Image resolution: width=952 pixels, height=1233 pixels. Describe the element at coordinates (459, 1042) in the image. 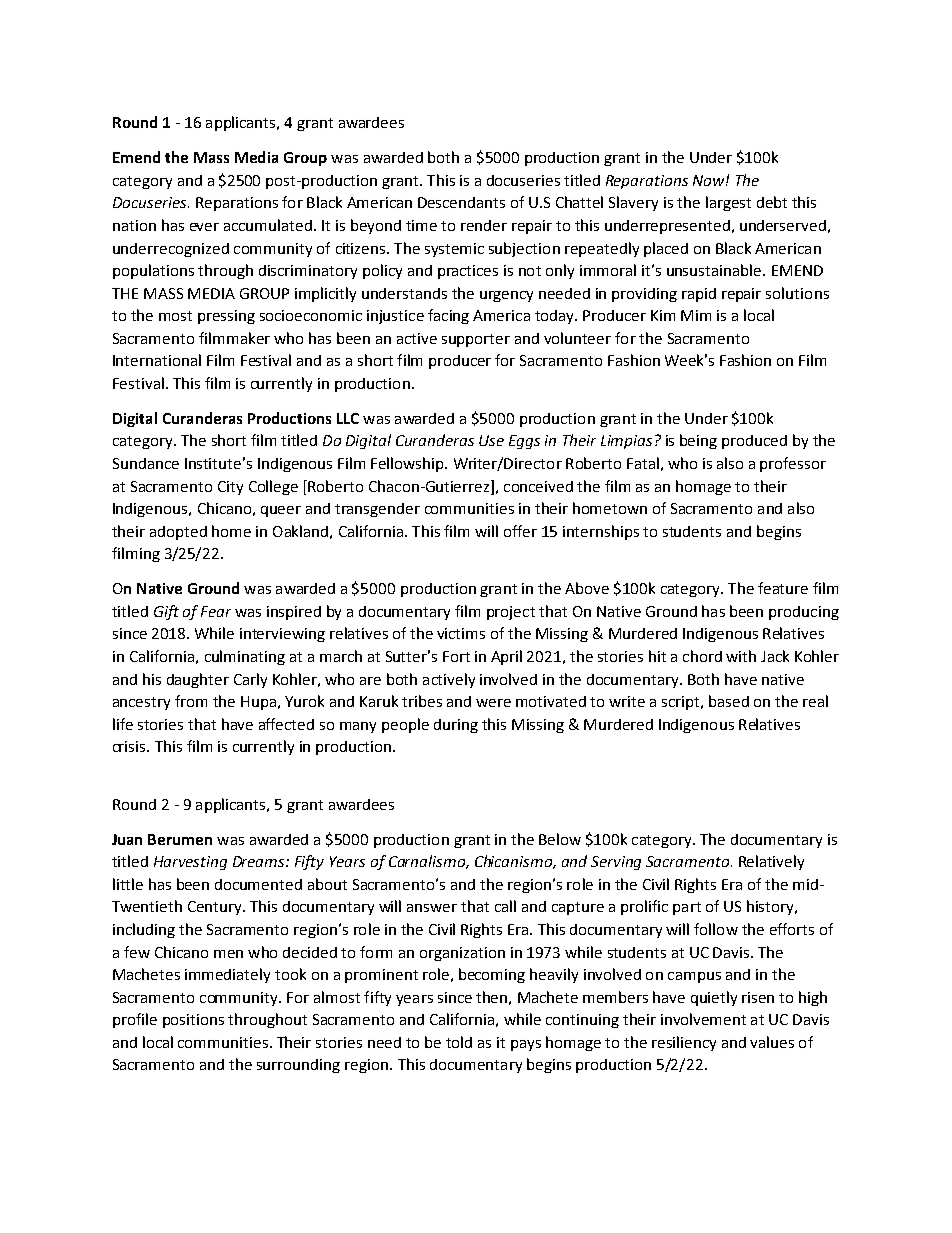

I see `told` at that location.
